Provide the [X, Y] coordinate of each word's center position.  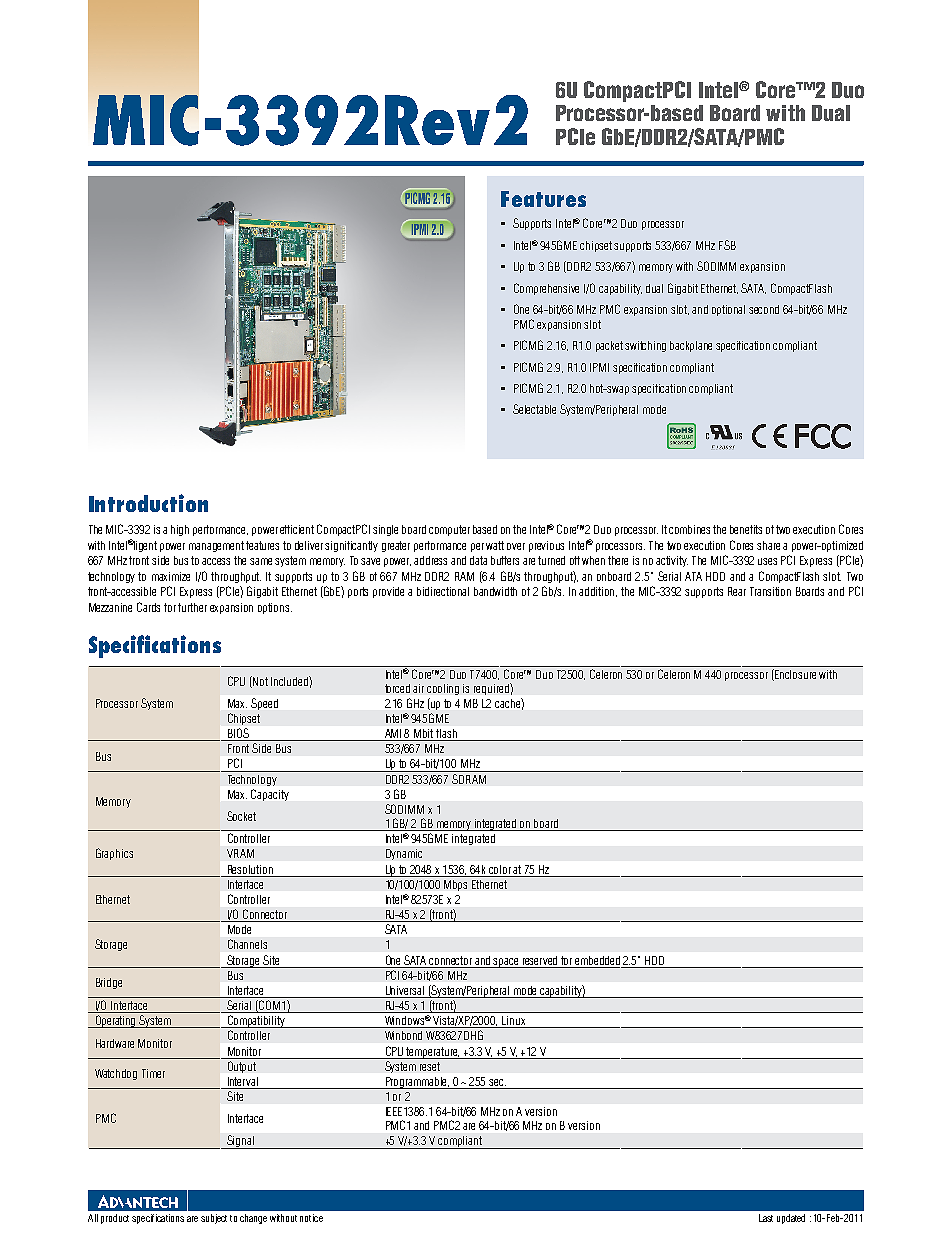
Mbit [423, 735]
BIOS [238, 734]
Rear [737, 591]
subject [214, 1219]
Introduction [148, 503]
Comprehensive [546, 289]
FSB [727, 245]
